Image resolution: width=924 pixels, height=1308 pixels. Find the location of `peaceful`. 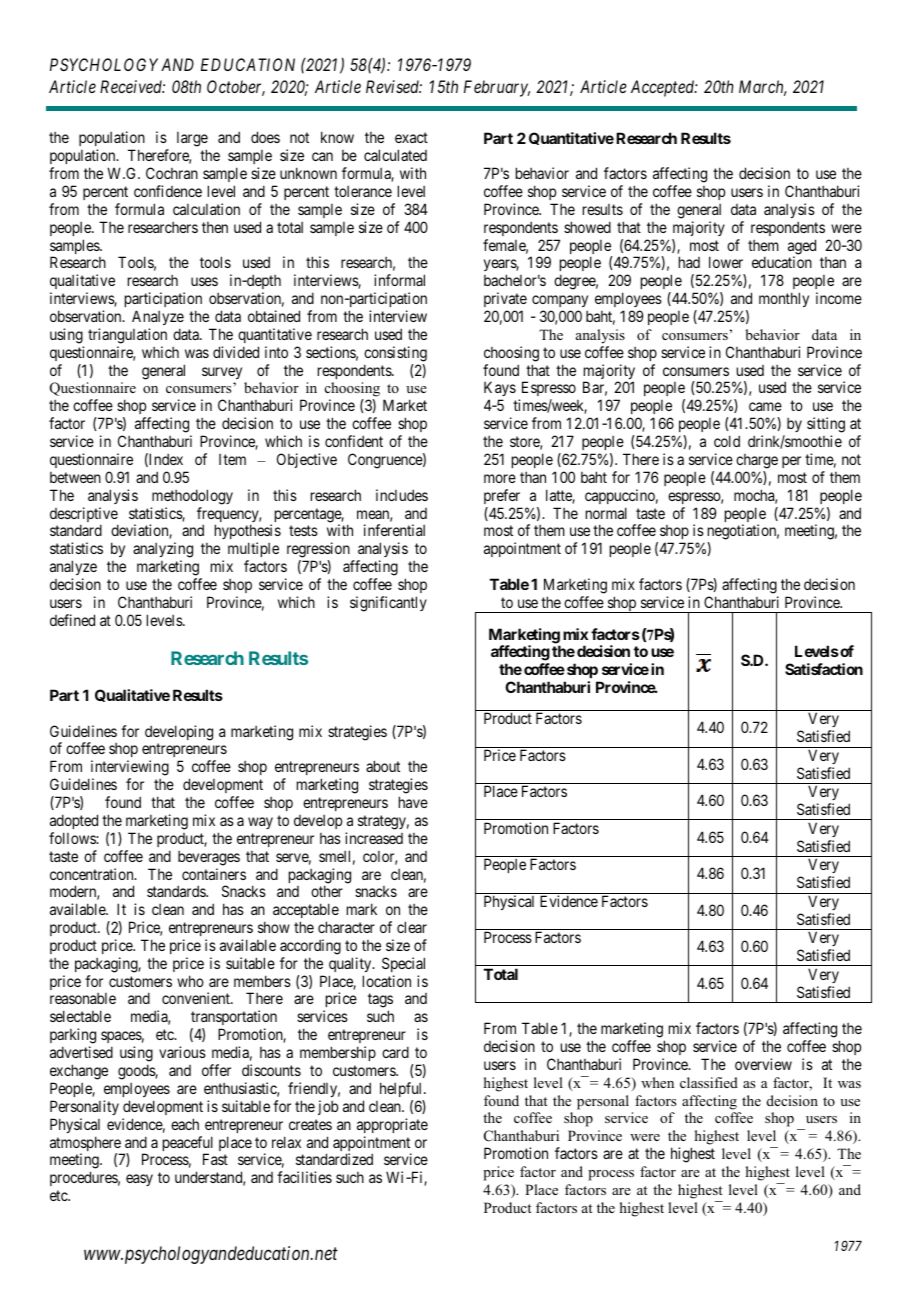

peaceful is located at coordinates (188, 1145).
